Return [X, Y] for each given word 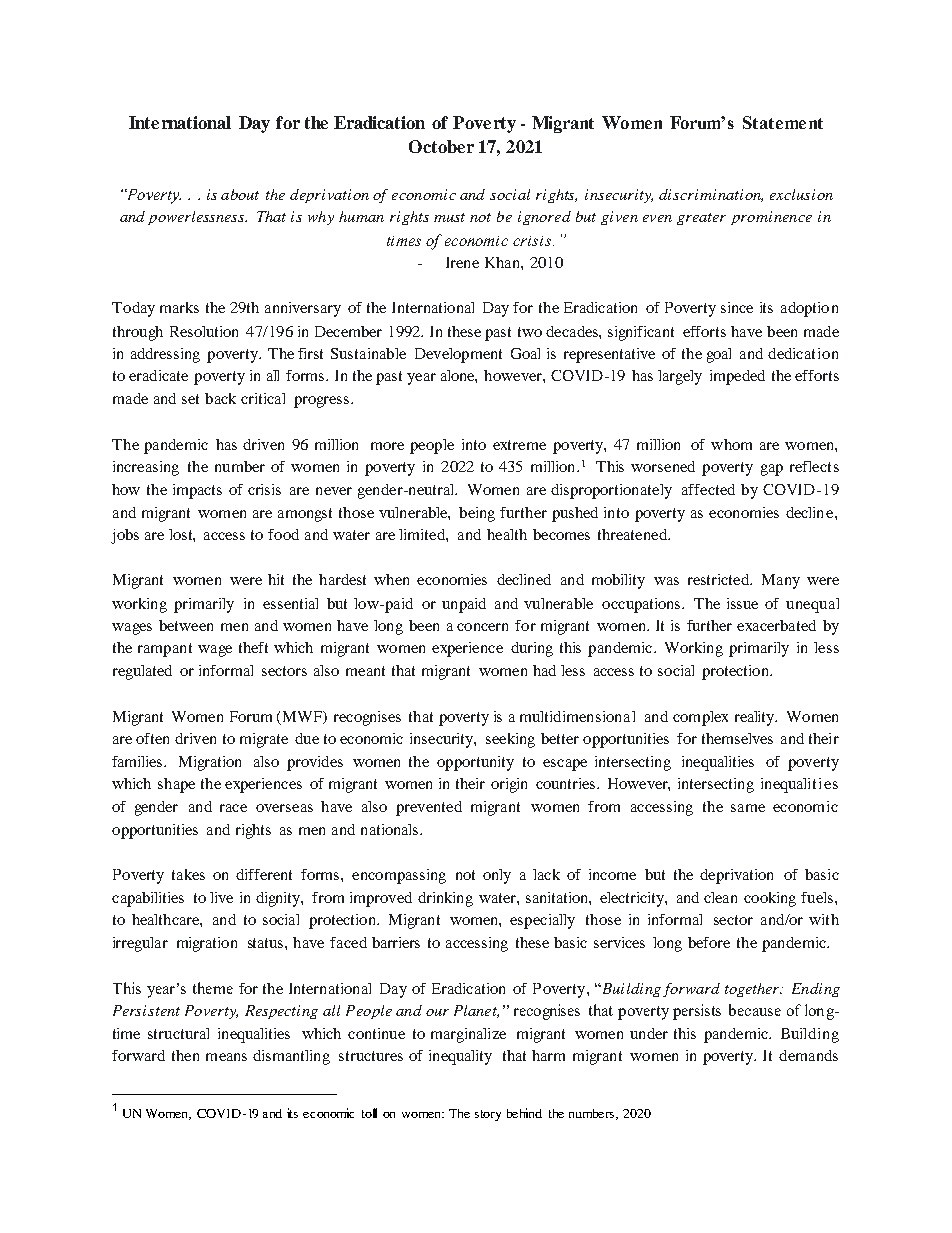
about [240, 194]
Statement [783, 122]
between [186, 625]
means [226, 1057]
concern [482, 627]
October [441, 146]
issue [742, 603]
